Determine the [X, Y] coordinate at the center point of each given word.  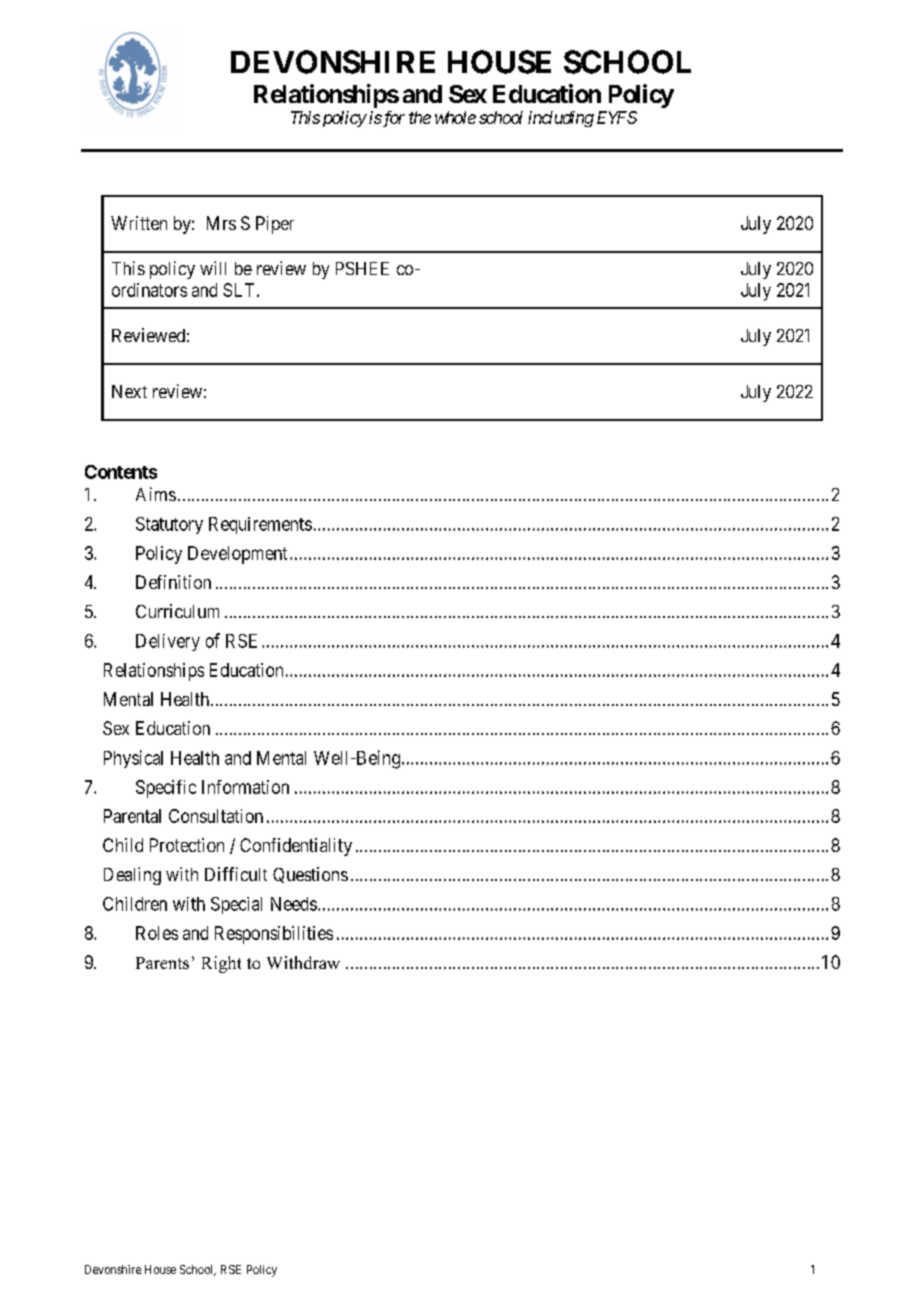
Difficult [236, 874]
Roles [157, 933]
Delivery [168, 642]
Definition [173, 582]
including [561, 119]
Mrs [221, 223]
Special [236, 905]
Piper [275, 225]
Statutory [169, 525]
